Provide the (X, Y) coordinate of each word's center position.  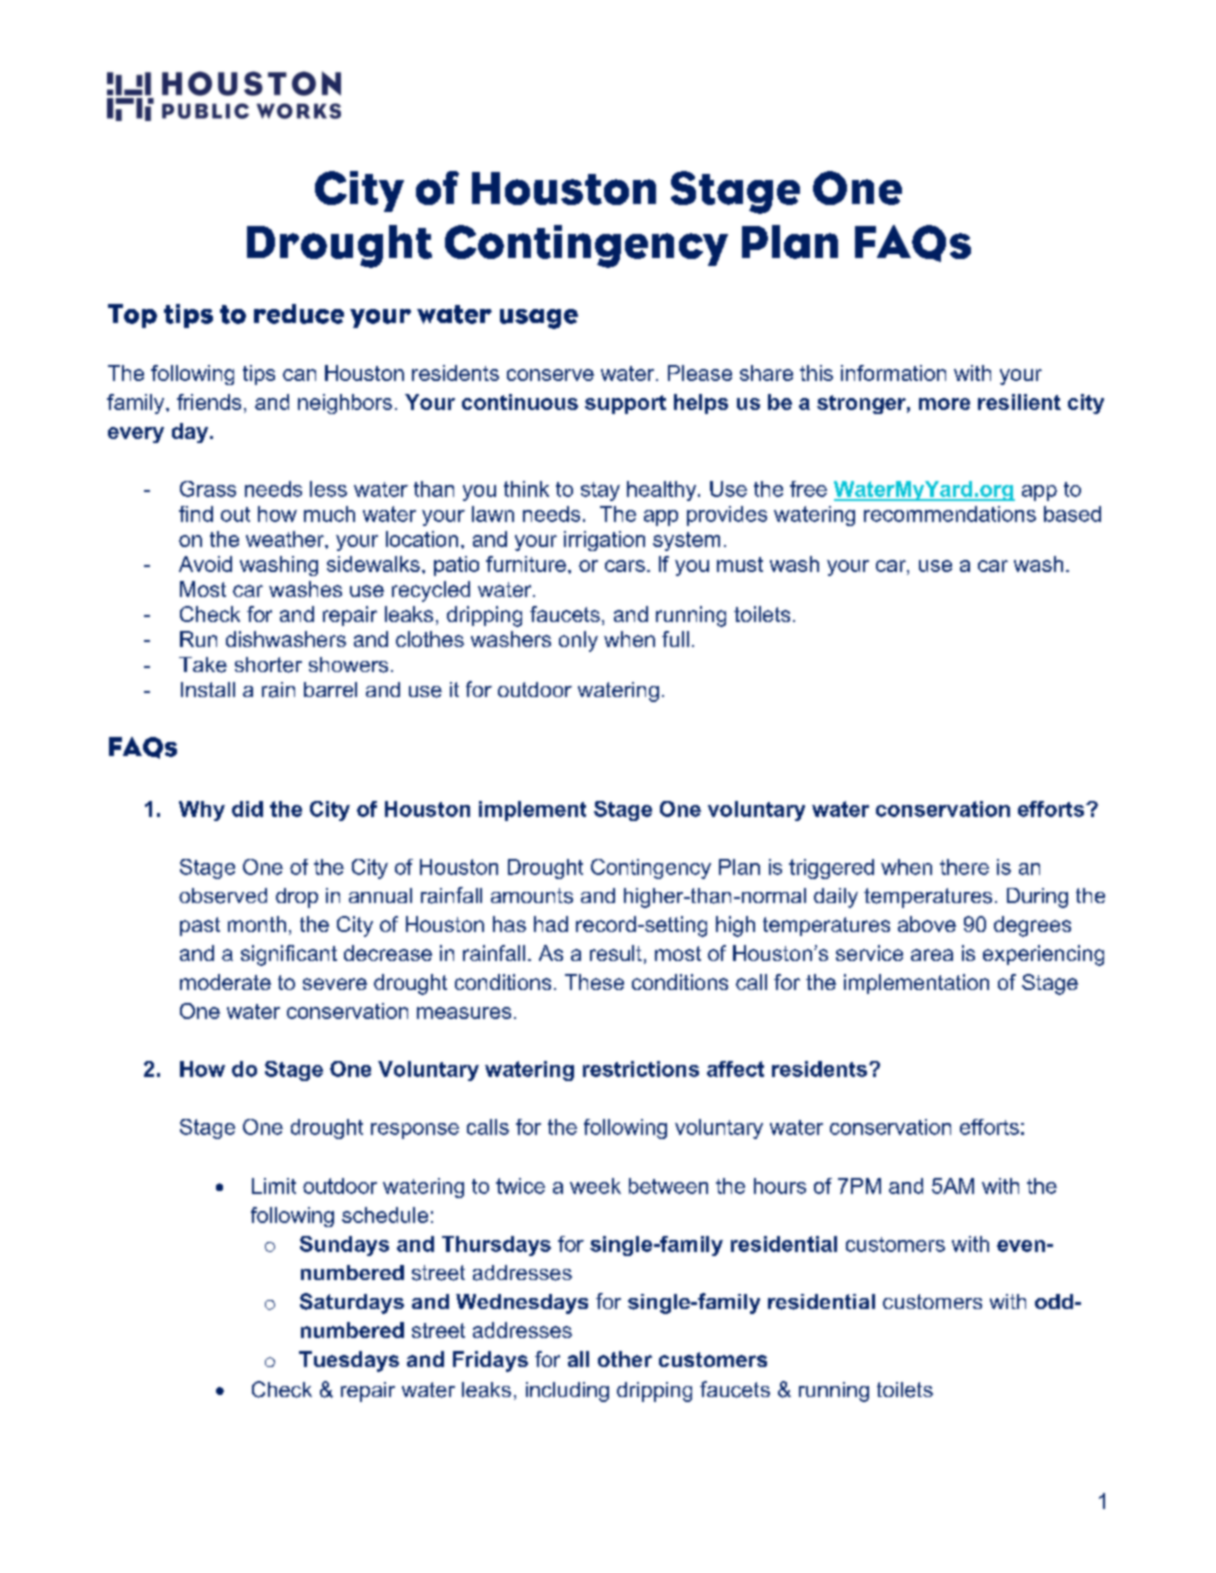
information (893, 373)
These (594, 982)
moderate (225, 982)
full (675, 639)
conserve (550, 375)
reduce (299, 314)
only (578, 641)
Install (208, 689)
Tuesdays (349, 1361)
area (932, 955)
